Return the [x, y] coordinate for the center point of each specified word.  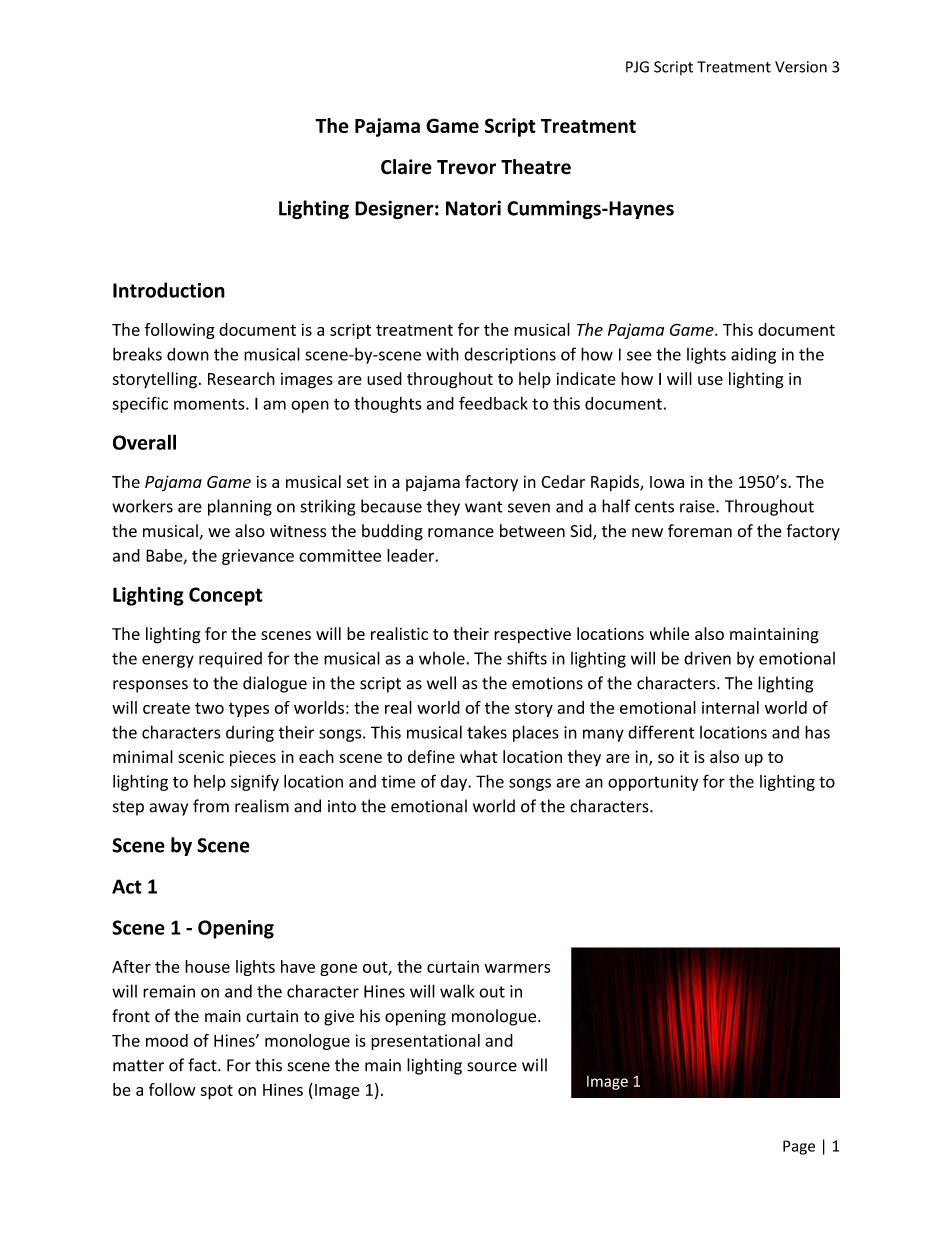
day [455, 783]
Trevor [466, 167]
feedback [493, 403]
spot [216, 1092]
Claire [406, 167]
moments [210, 404]
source [492, 1067]
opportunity [653, 783]
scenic [201, 757]
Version [801, 67]
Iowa [667, 482]
